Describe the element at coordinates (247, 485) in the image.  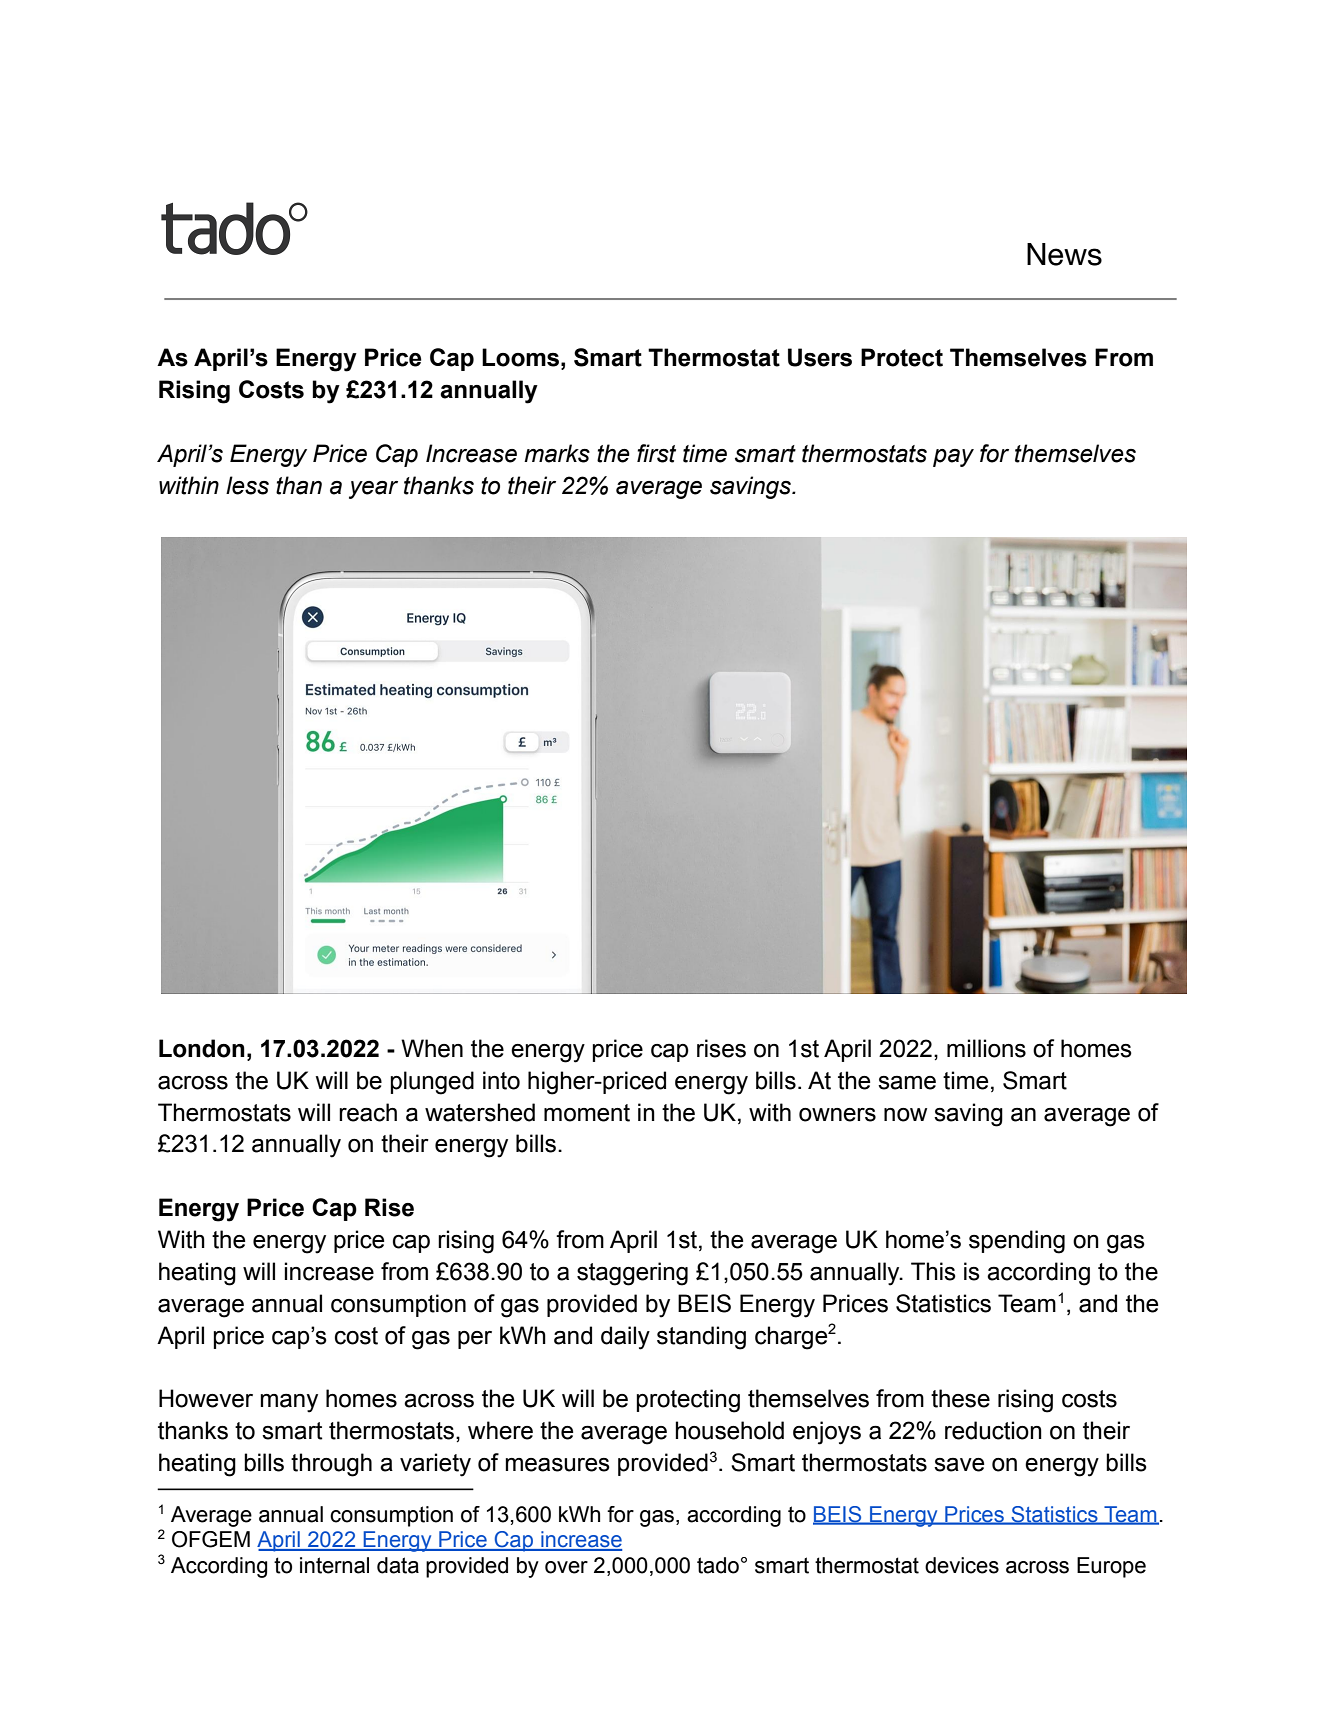
I see `less` at that location.
